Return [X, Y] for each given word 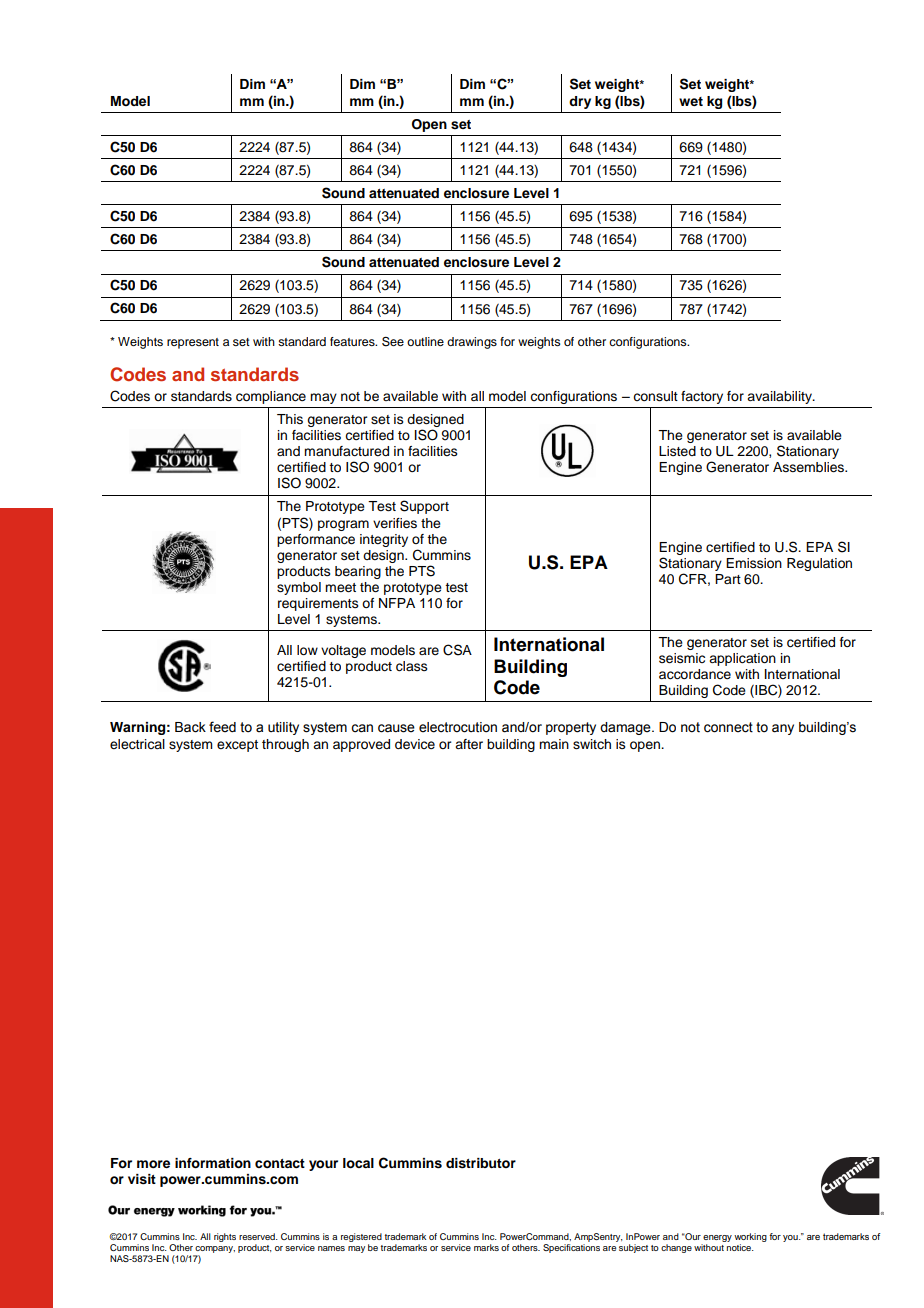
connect [728, 727]
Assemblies [809, 467]
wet [691, 101]
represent [193, 343]
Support [424, 507]
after [469, 744]
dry [580, 102]
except [237, 746]
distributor [481, 1163]
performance [316, 540]
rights [225, 1237]
